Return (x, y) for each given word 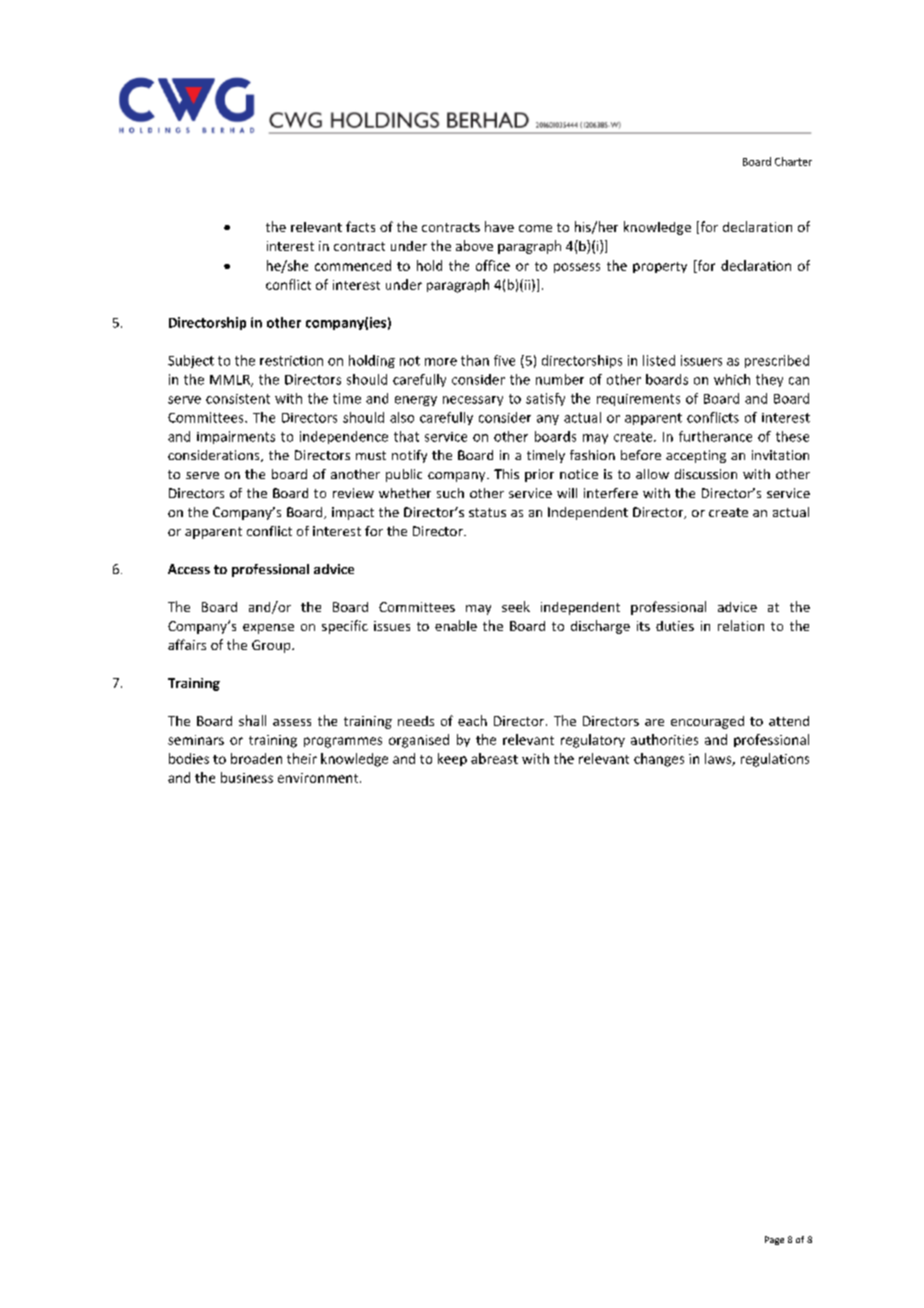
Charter (793, 161)
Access (189, 569)
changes (659, 760)
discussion (706, 474)
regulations (775, 760)
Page (774, 1240)
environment (319, 778)
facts (360, 226)
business (247, 777)
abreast (494, 758)
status (487, 512)
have (499, 226)
